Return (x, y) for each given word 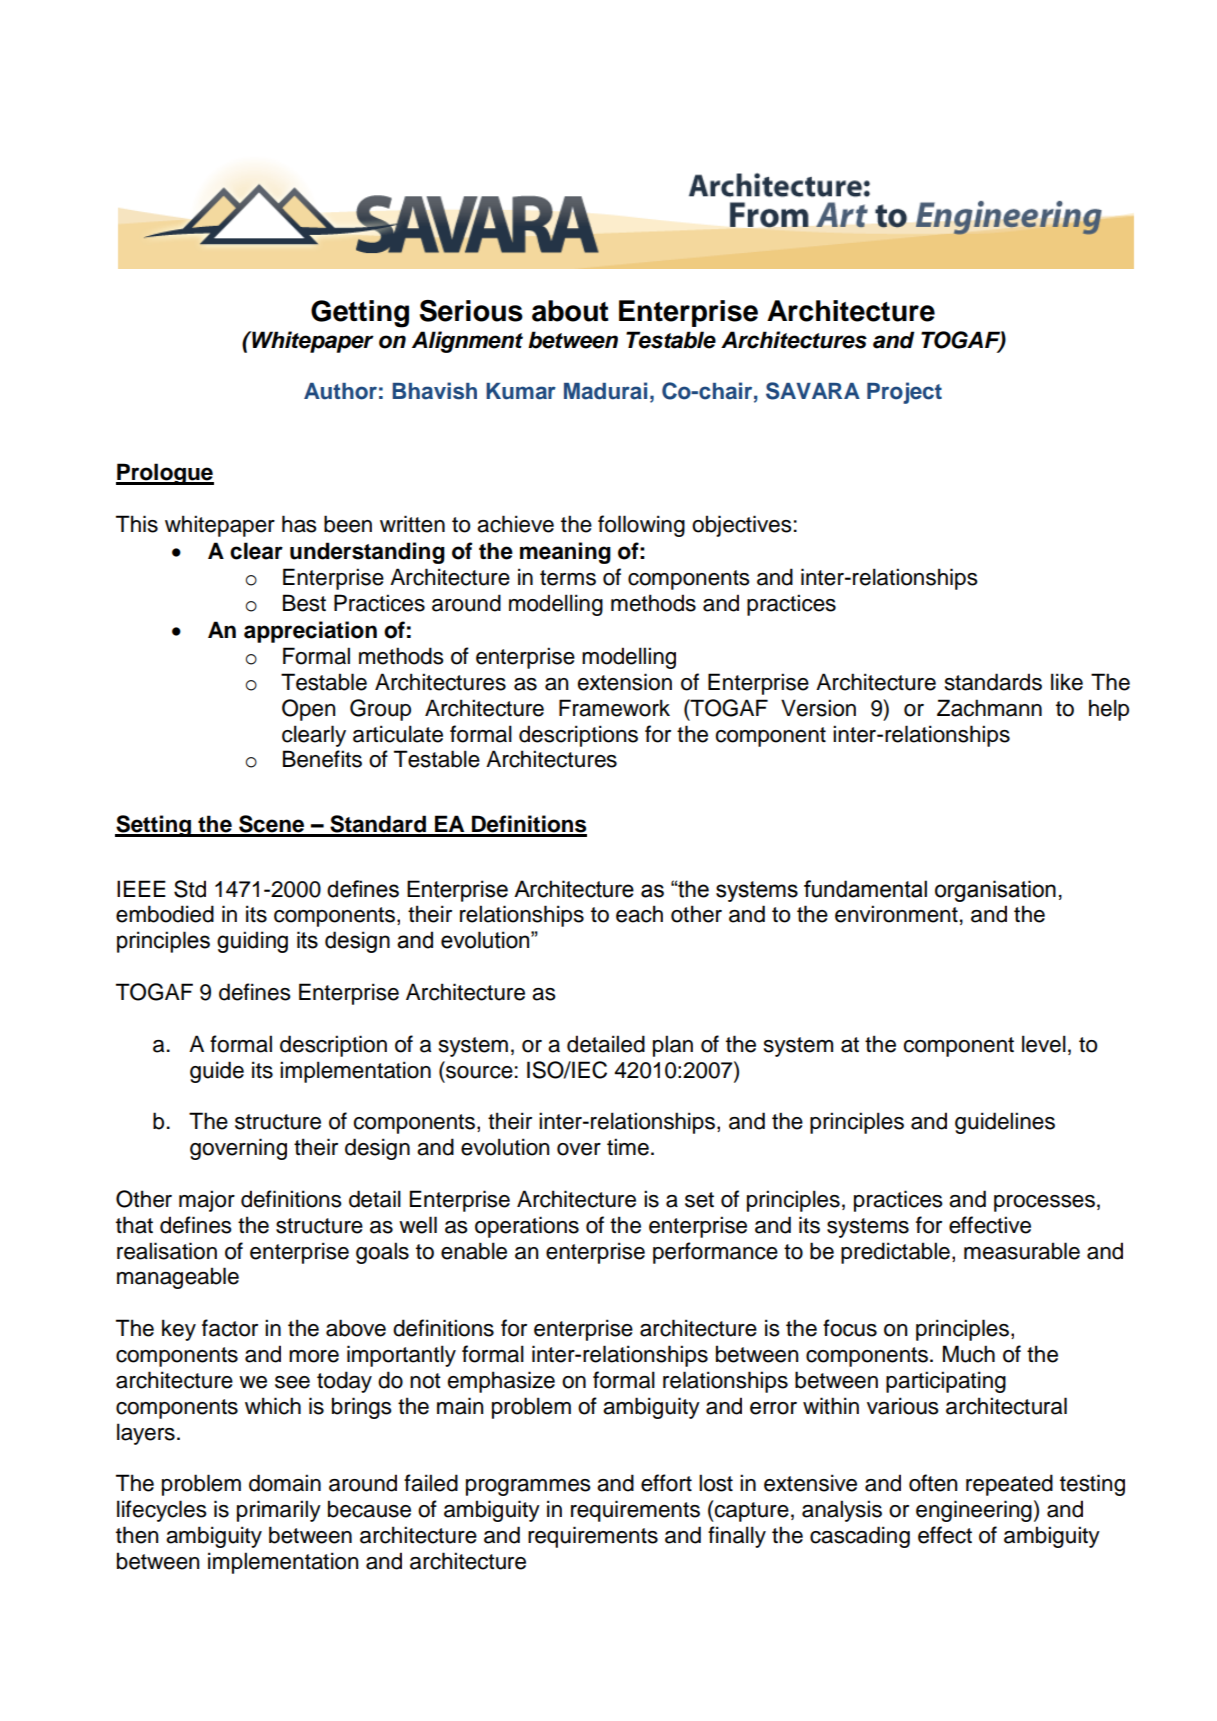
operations (527, 1227)
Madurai (605, 391)
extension (625, 682)
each (639, 914)
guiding (252, 942)
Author (340, 391)
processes (1044, 1203)
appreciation (310, 632)
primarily (279, 1511)
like (1067, 682)
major (207, 1201)
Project (904, 393)
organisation (995, 891)
